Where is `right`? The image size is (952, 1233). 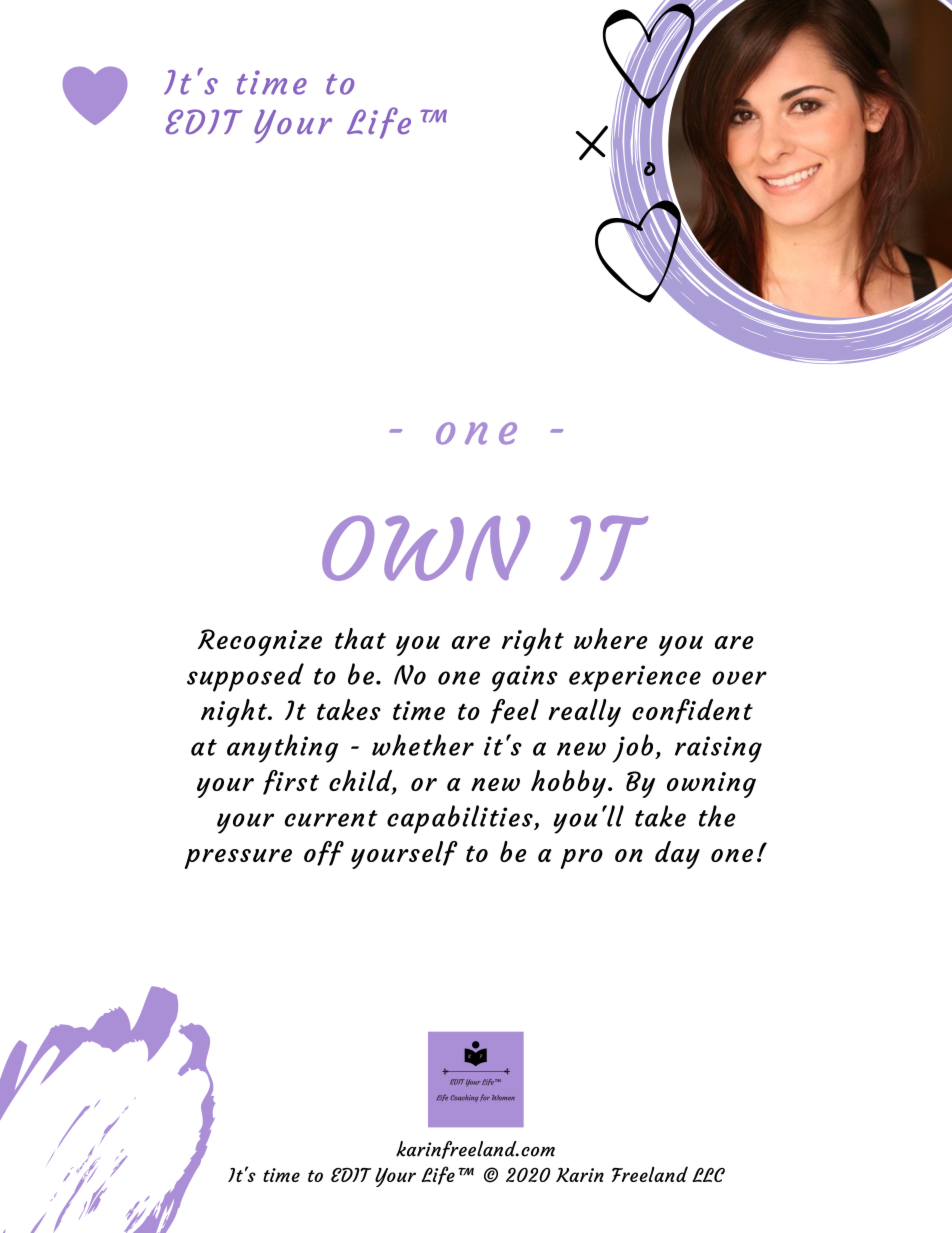 right is located at coordinates (533, 642).
